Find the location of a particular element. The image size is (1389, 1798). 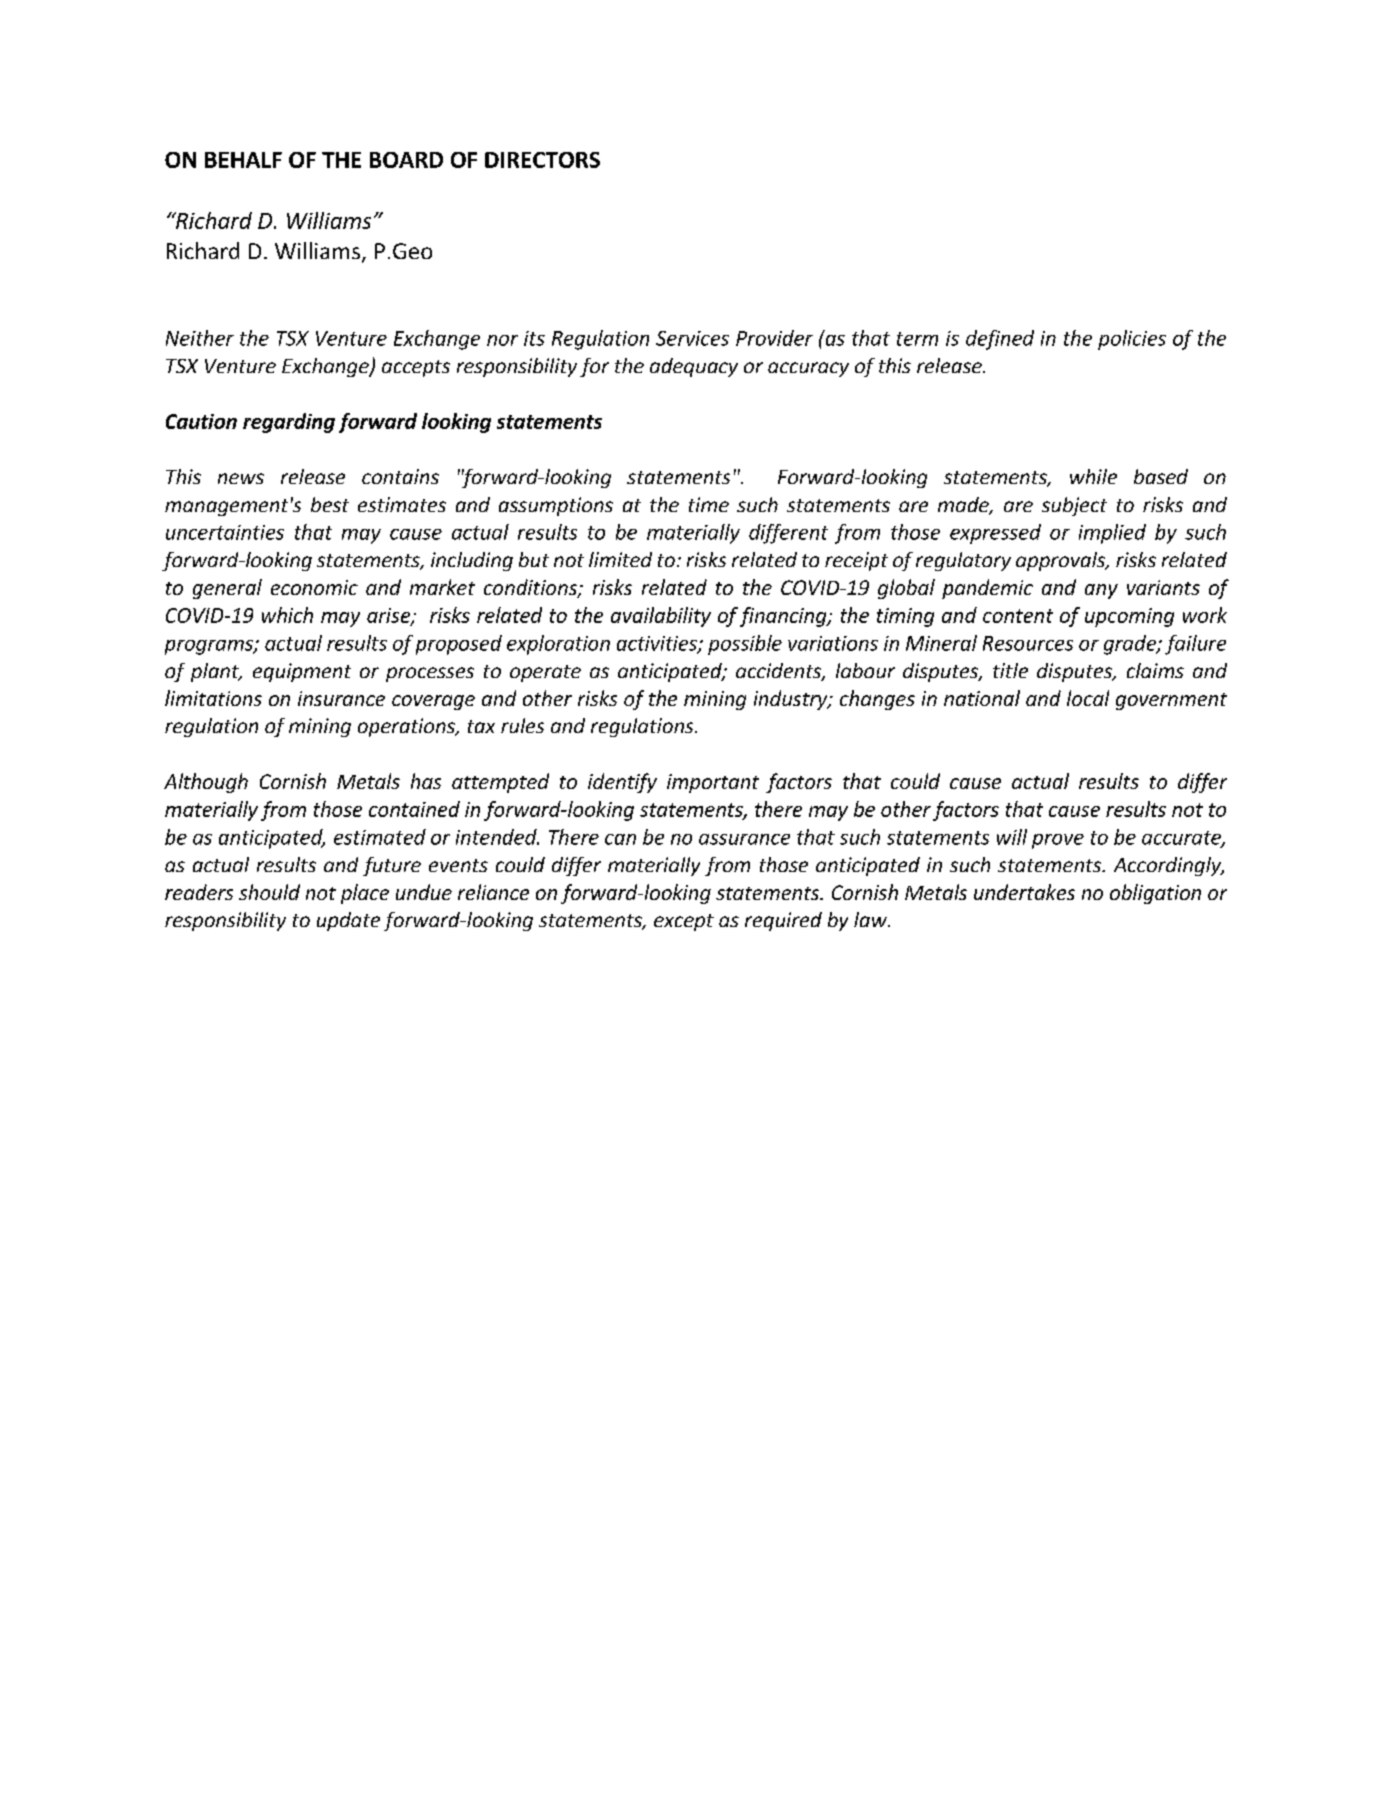

defined is located at coordinates (1000, 340).
